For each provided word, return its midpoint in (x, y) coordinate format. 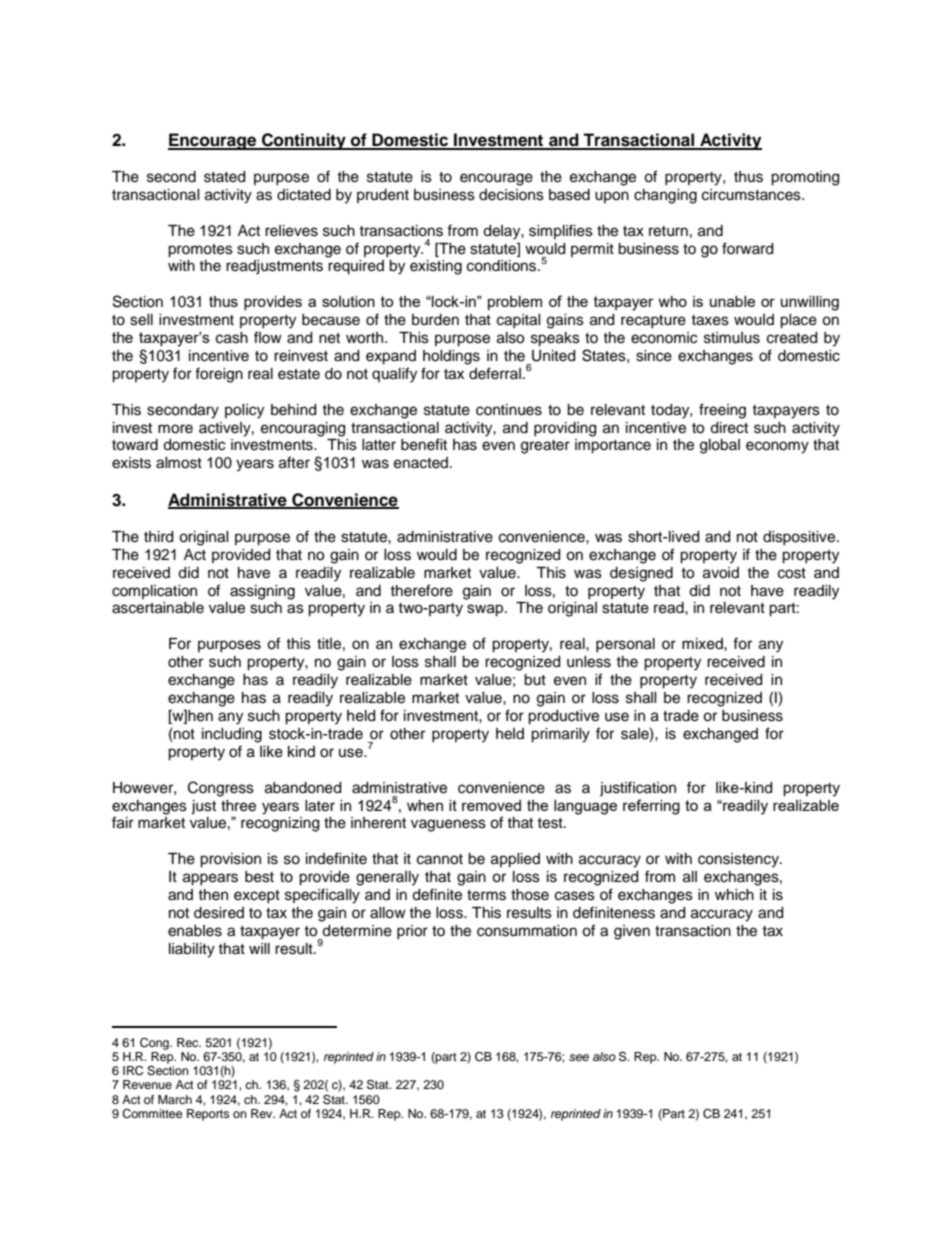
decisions (511, 195)
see (579, 1057)
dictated (304, 195)
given (632, 932)
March (175, 1099)
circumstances (752, 195)
